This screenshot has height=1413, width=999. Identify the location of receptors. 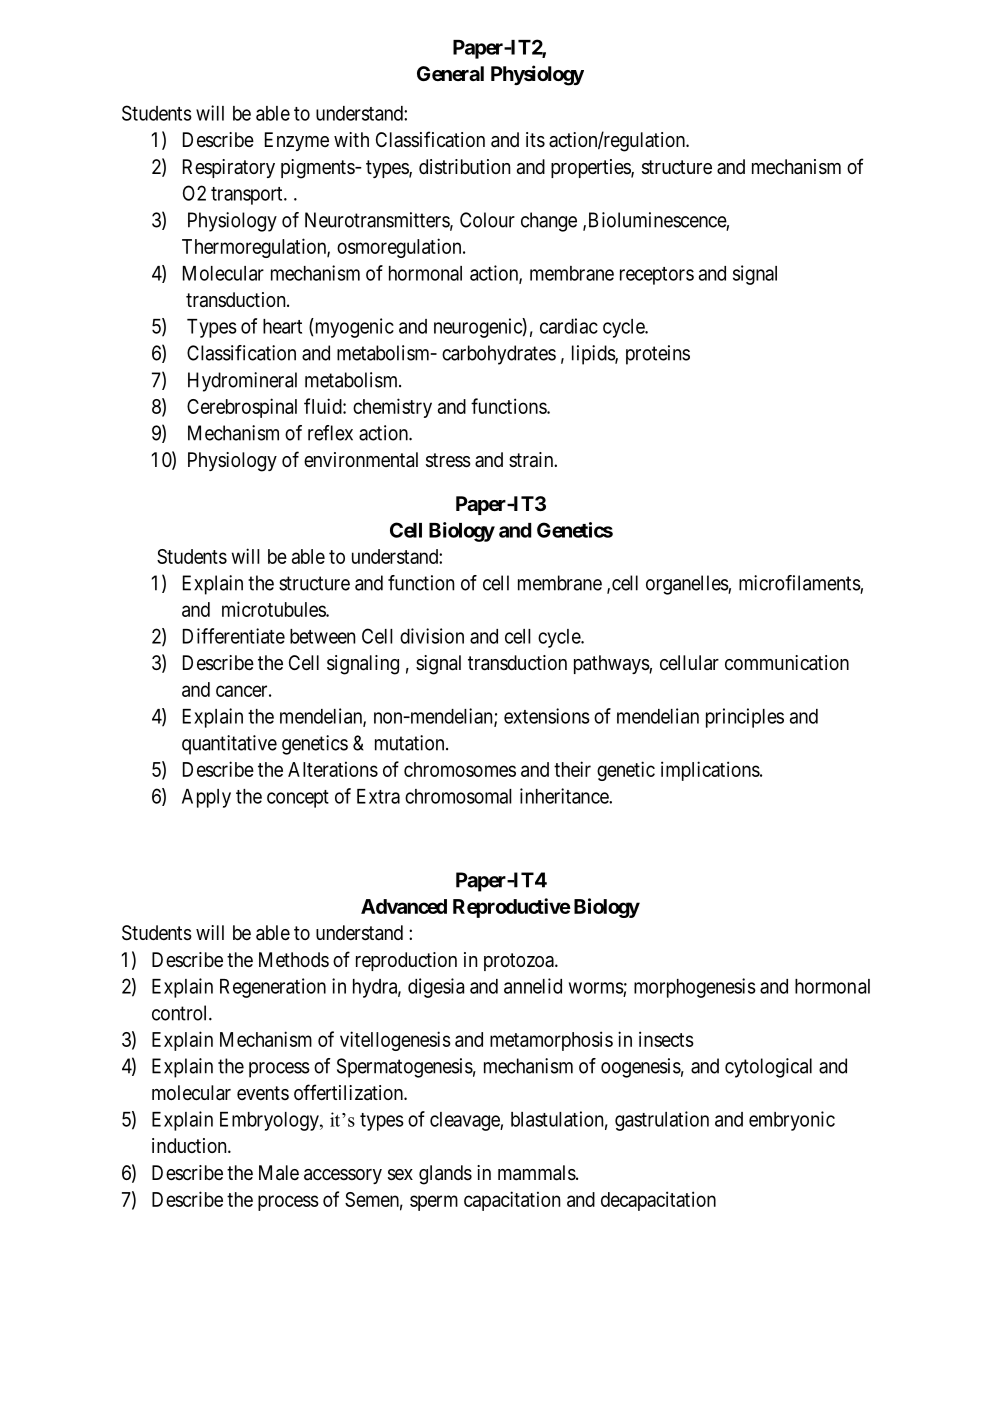
(657, 276).
